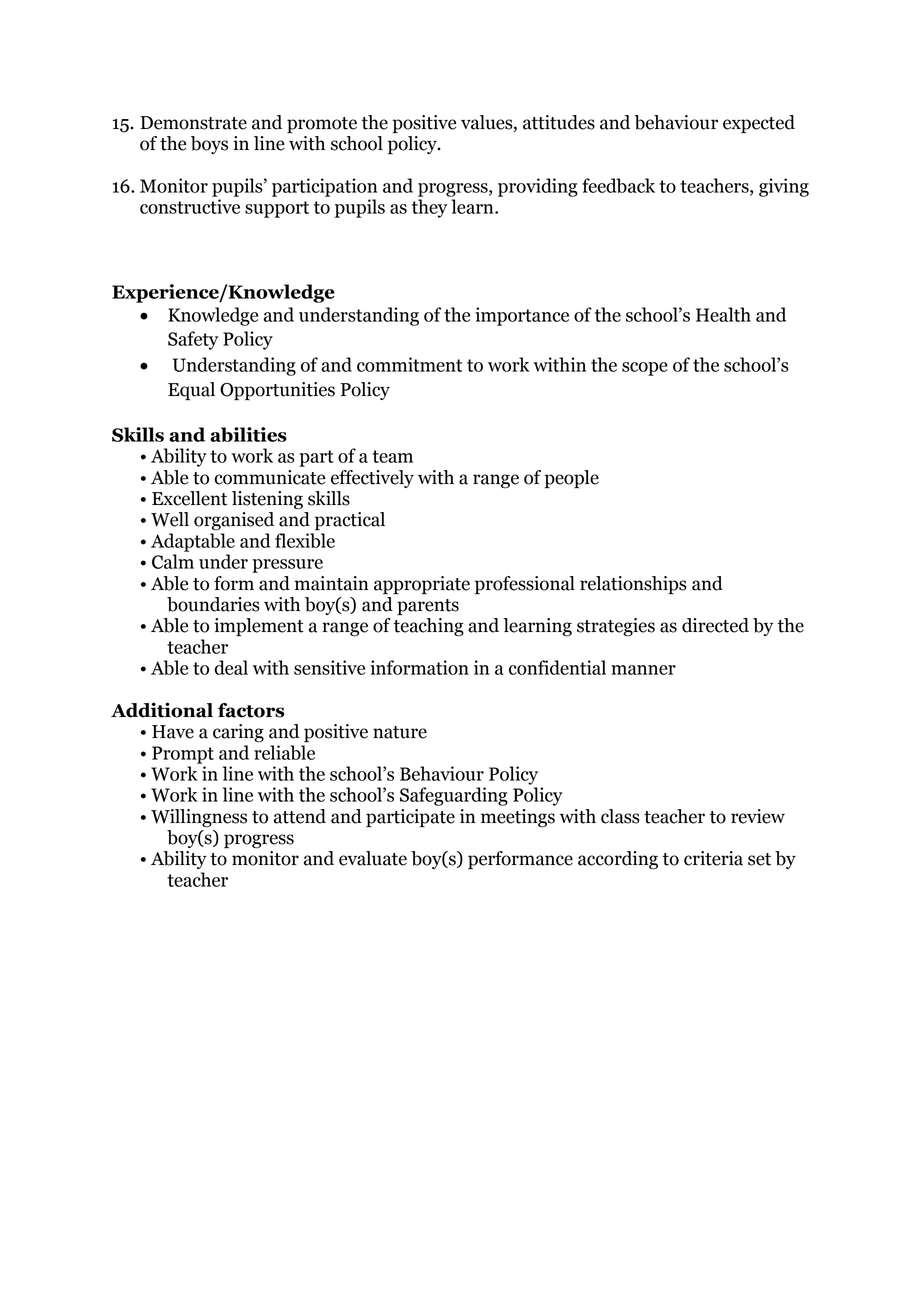 The image size is (924, 1308). I want to click on Willingness, so click(199, 818).
